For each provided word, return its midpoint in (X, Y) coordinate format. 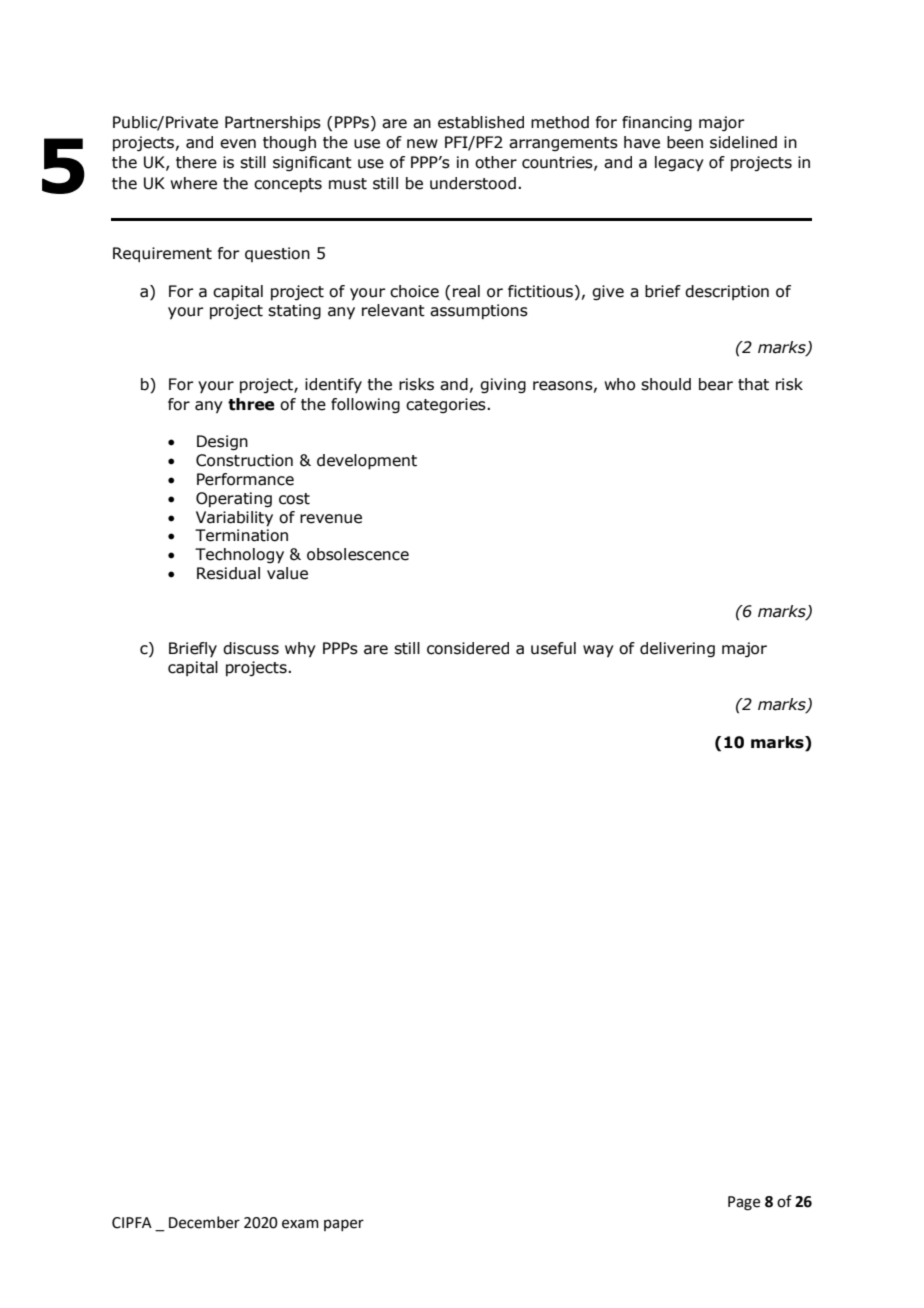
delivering (677, 649)
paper (344, 1225)
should (666, 384)
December (204, 1222)
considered (468, 648)
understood (473, 183)
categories (446, 405)
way (598, 651)
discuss (251, 648)
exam (300, 1224)
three (251, 404)
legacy (679, 163)
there (196, 162)
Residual (228, 573)
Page (744, 1203)
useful (553, 648)
